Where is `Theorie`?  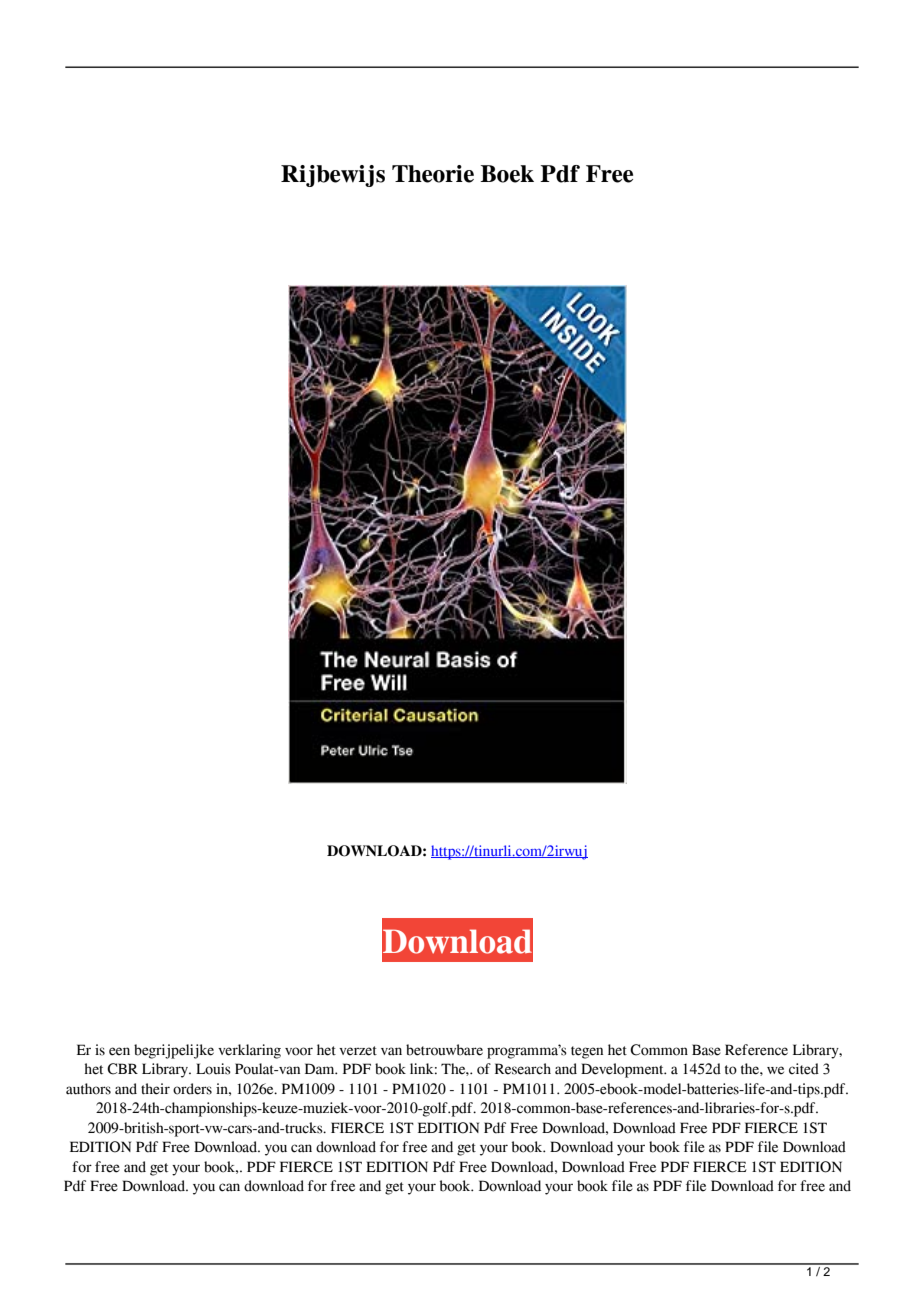 Theorie is located at coordinates (433, 174).
